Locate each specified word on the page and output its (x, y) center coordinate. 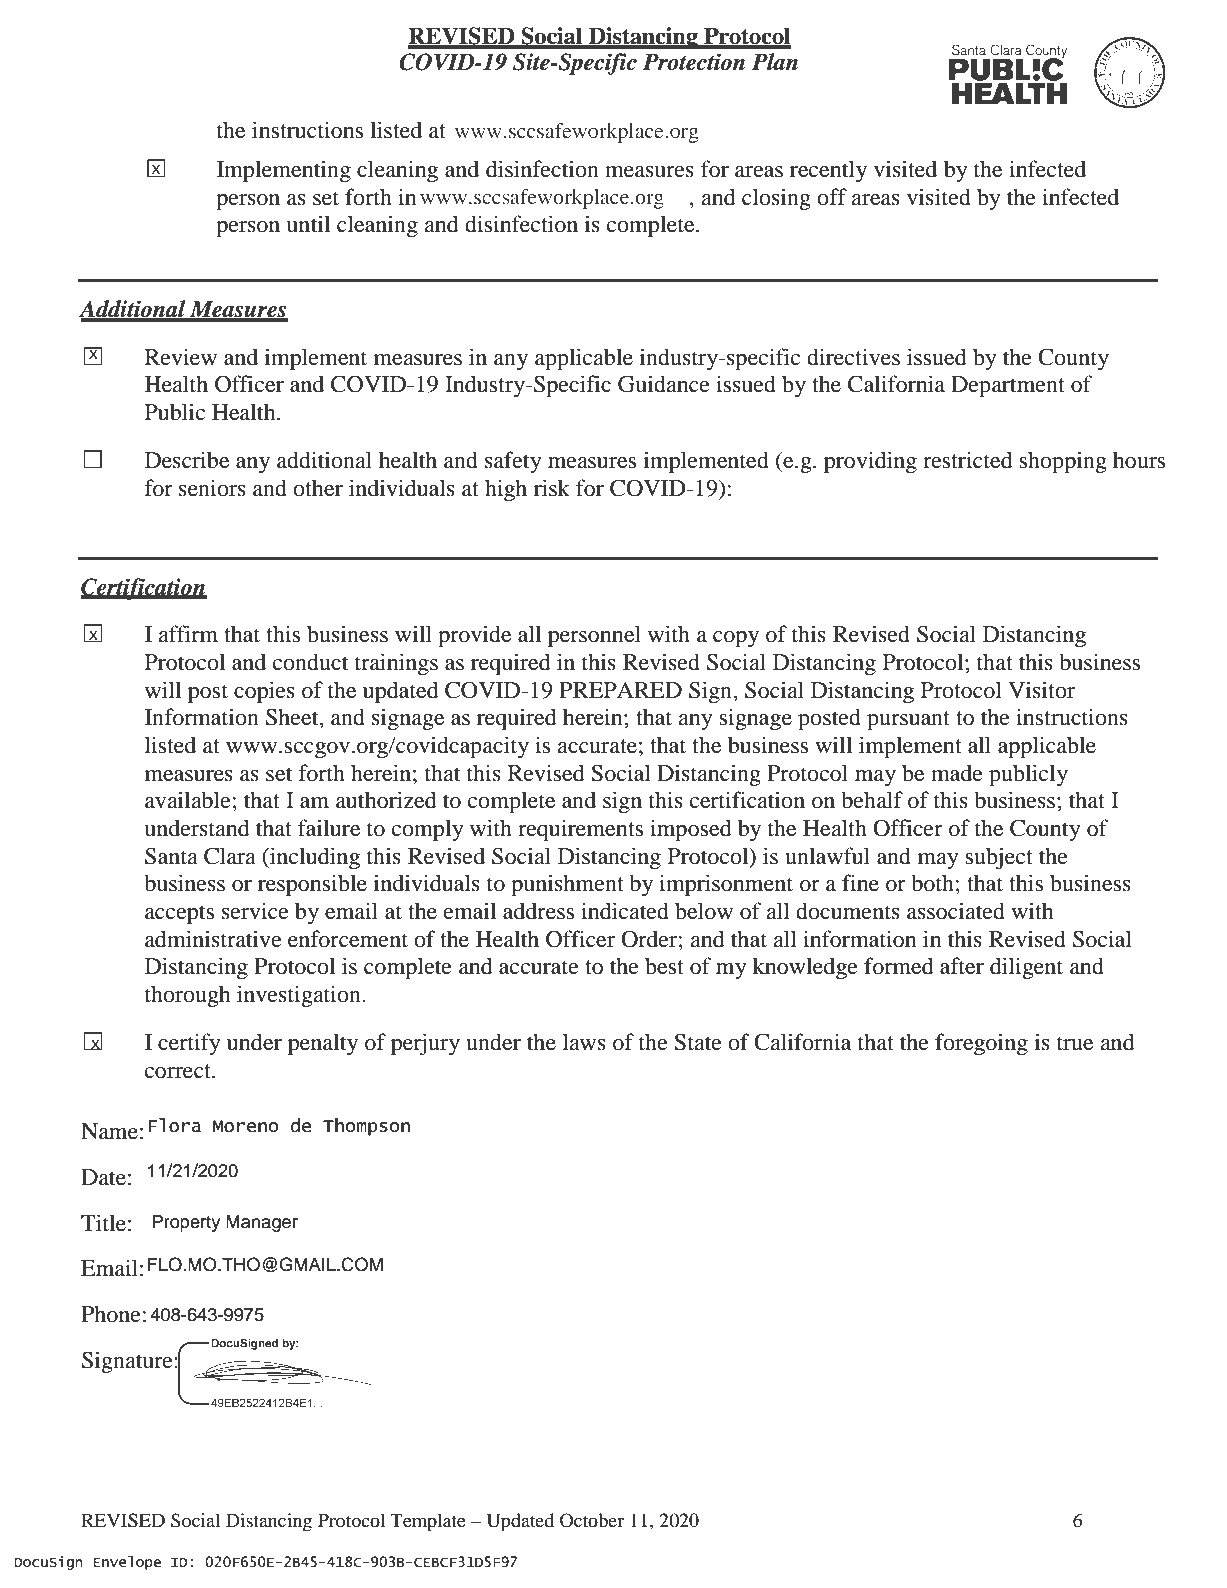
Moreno (245, 1126)
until (308, 224)
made (957, 773)
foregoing (981, 1044)
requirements (580, 830)
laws (584, 1042)
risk (552, 488)
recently (828, 171)
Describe (187, 460)
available (188, 800)
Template (428, 1522)
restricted (968, 460)
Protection (694, 62)
